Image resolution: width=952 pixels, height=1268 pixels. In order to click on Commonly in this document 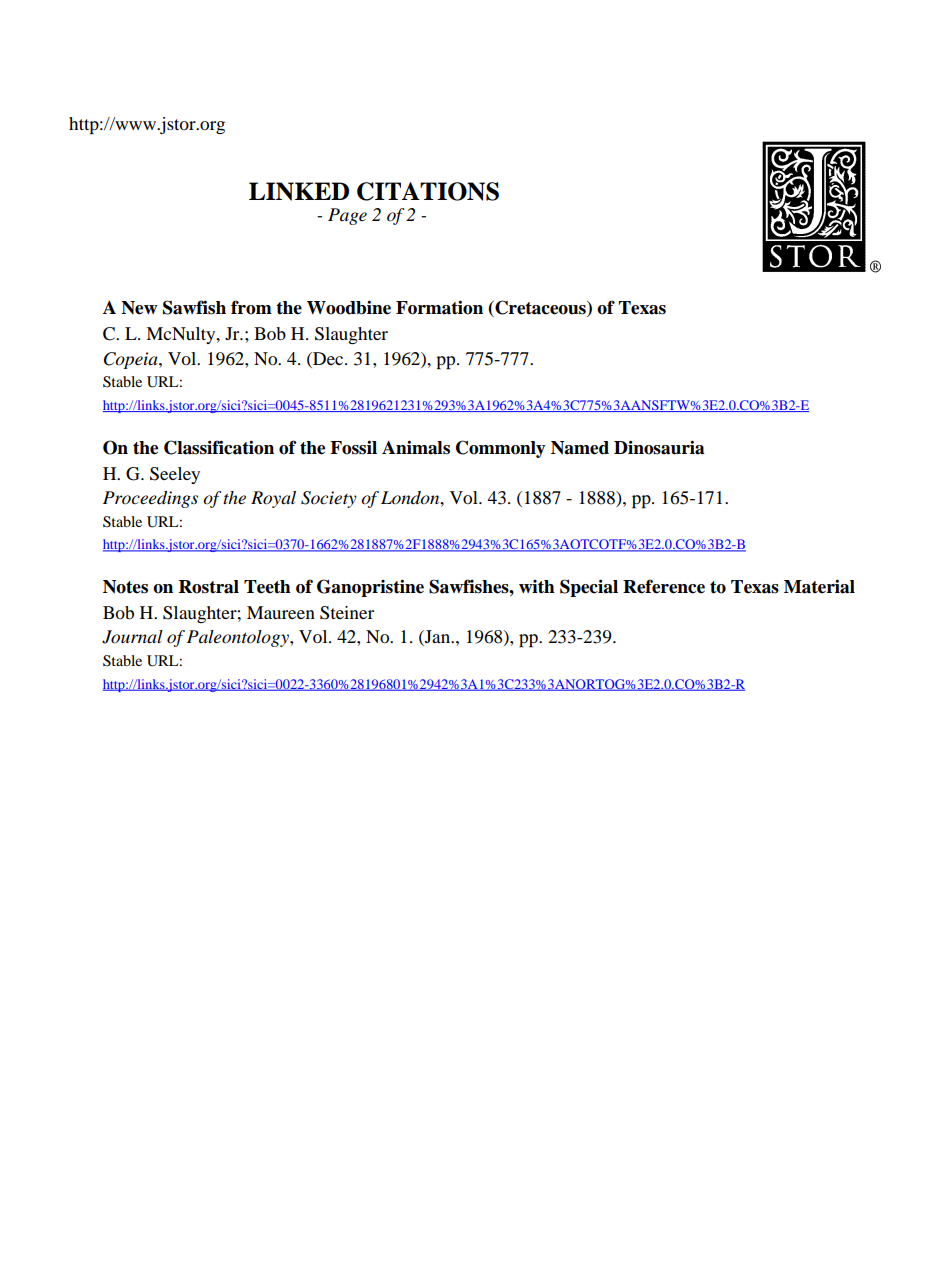, I will do `click(501, 449)`.
